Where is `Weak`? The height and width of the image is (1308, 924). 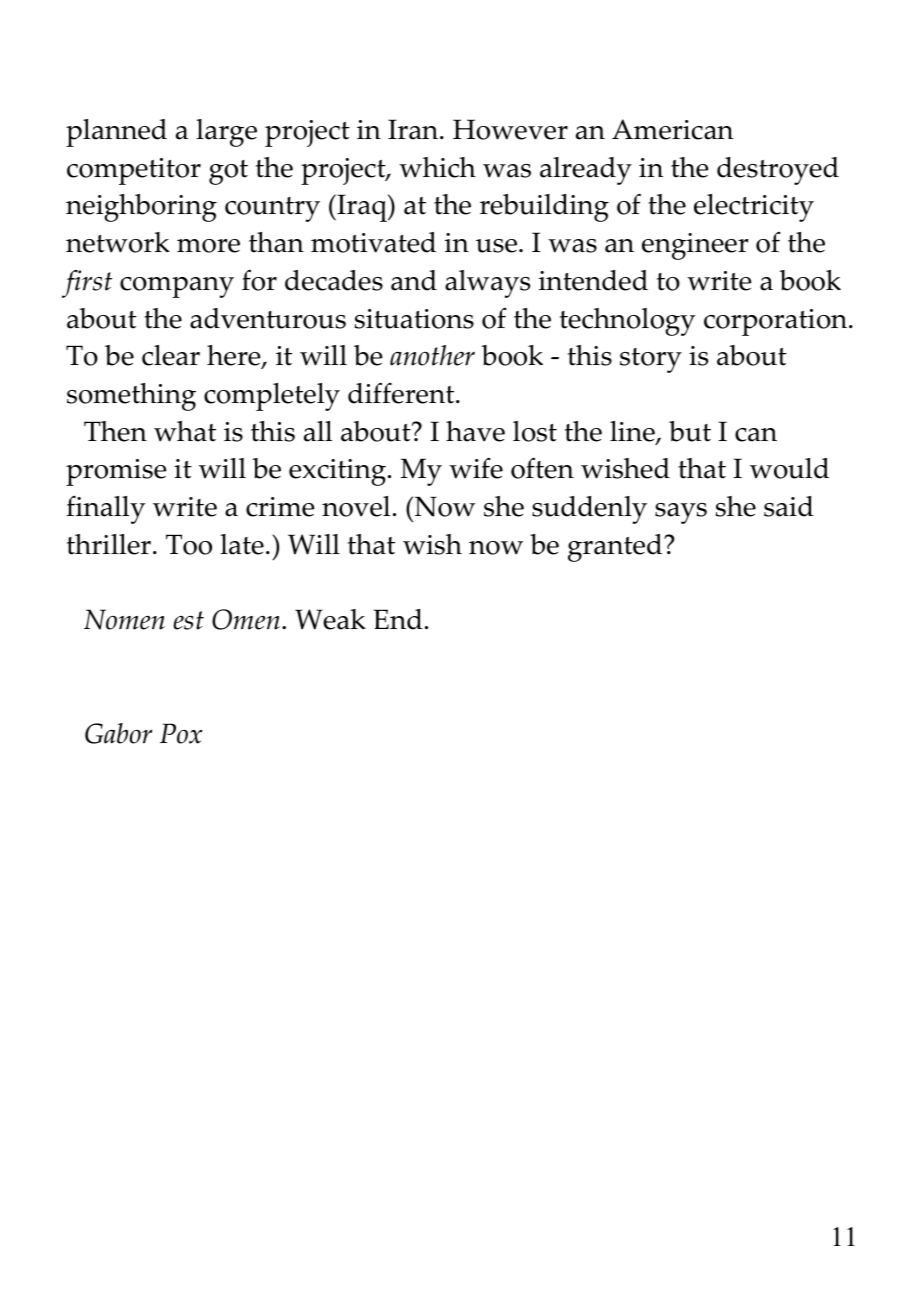
Weak is located at coordinates (330, 619).
